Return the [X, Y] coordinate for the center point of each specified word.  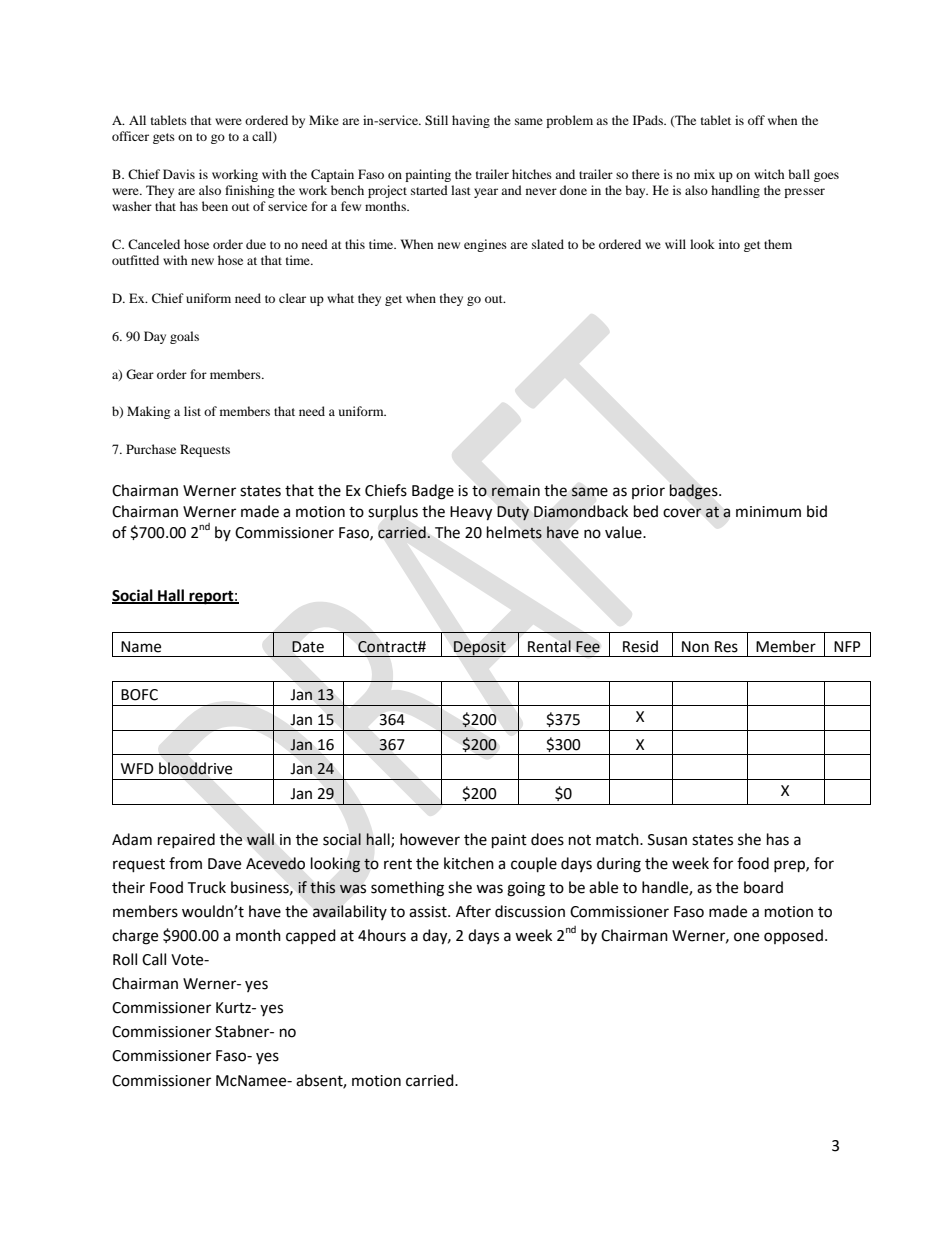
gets [164, 138]
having [471, 121]
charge [135, 937]
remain [516, 491]
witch [769, 174]
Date [308, 647]
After [473, 911]
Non [695, 647]
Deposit [480, 649]
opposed [793, 937]
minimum [768, 512]
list [192, 411]
